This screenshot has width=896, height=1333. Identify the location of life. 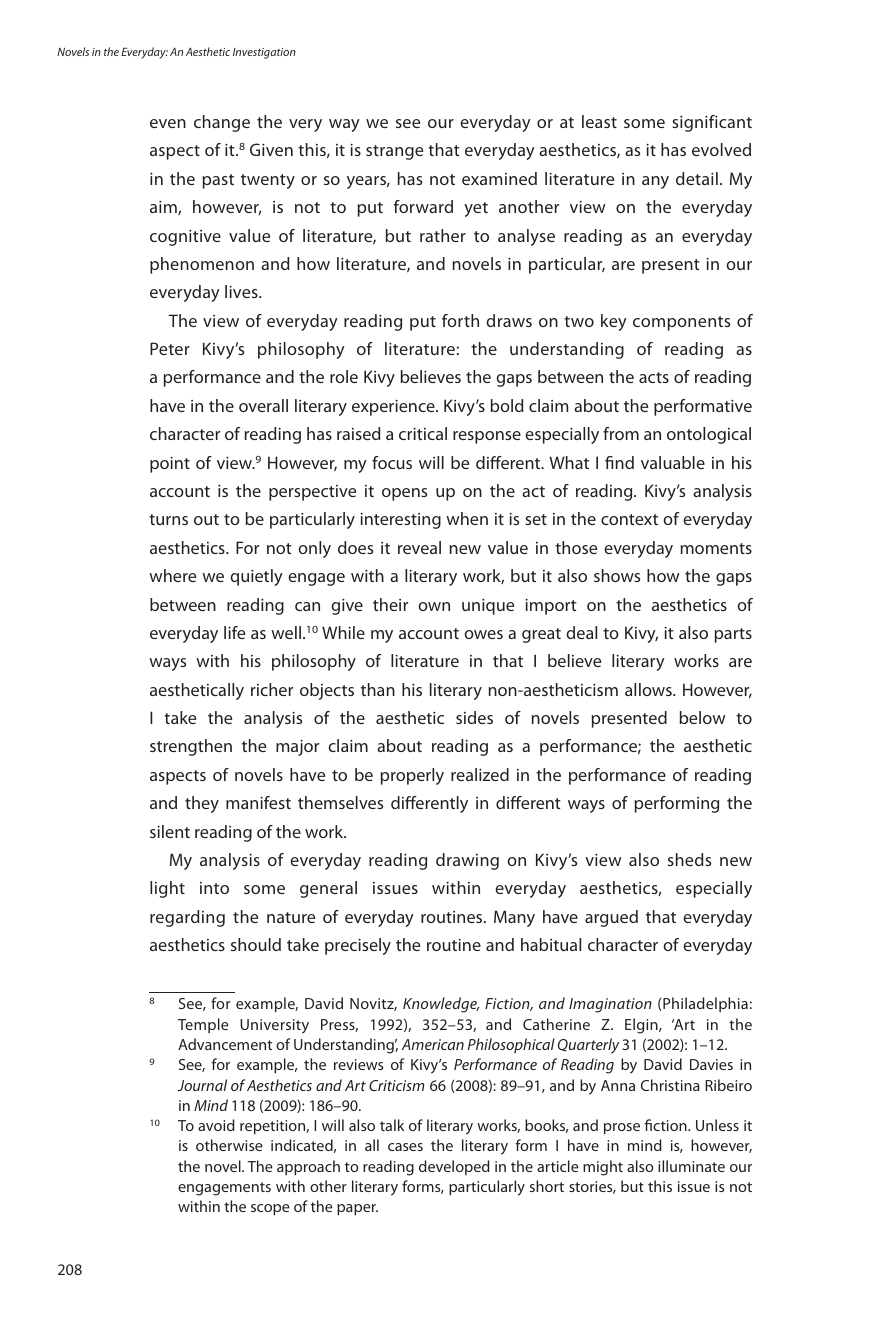
(234, 632).
